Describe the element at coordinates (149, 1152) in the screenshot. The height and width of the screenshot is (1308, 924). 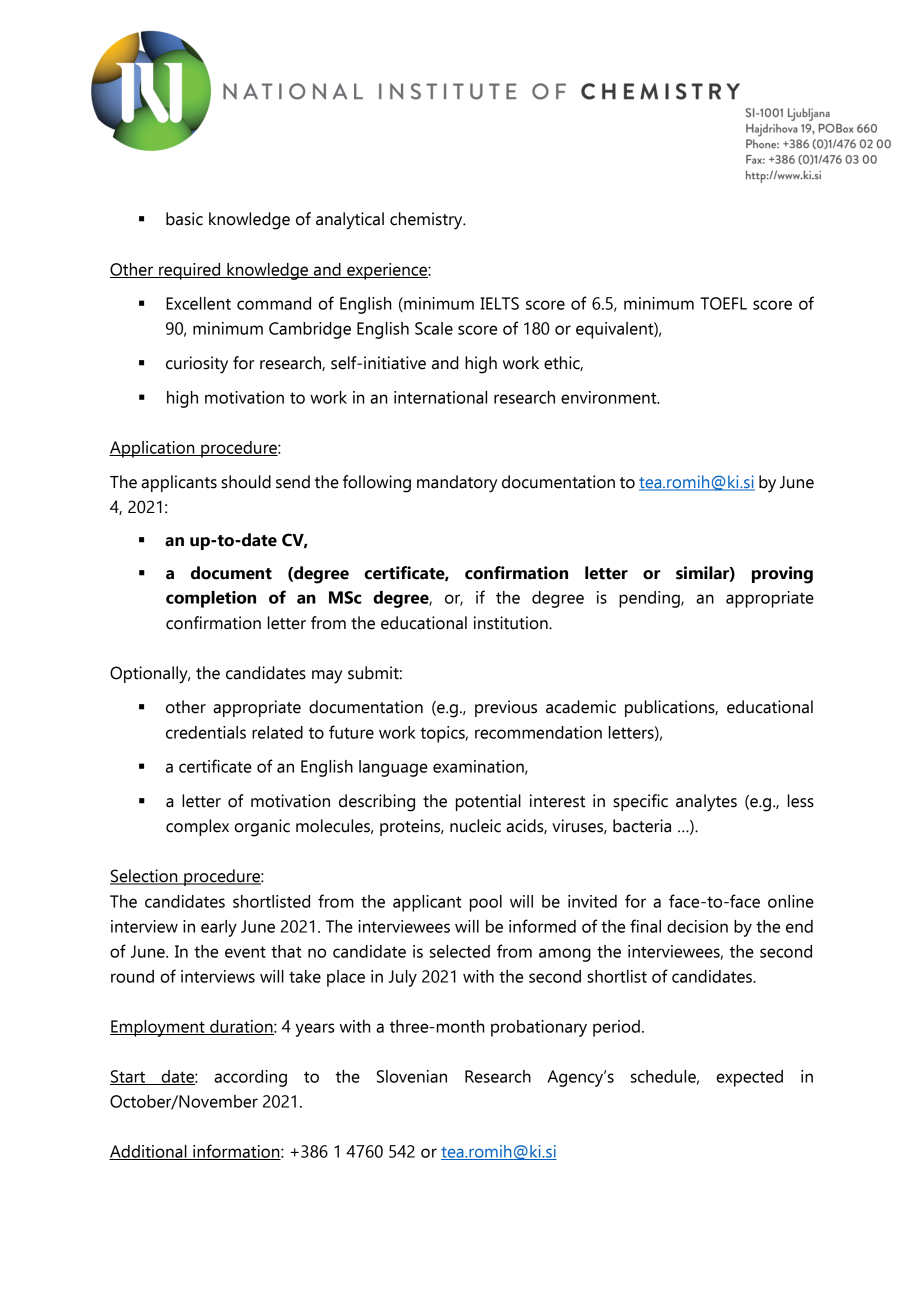
I see `Additional` at that location.
